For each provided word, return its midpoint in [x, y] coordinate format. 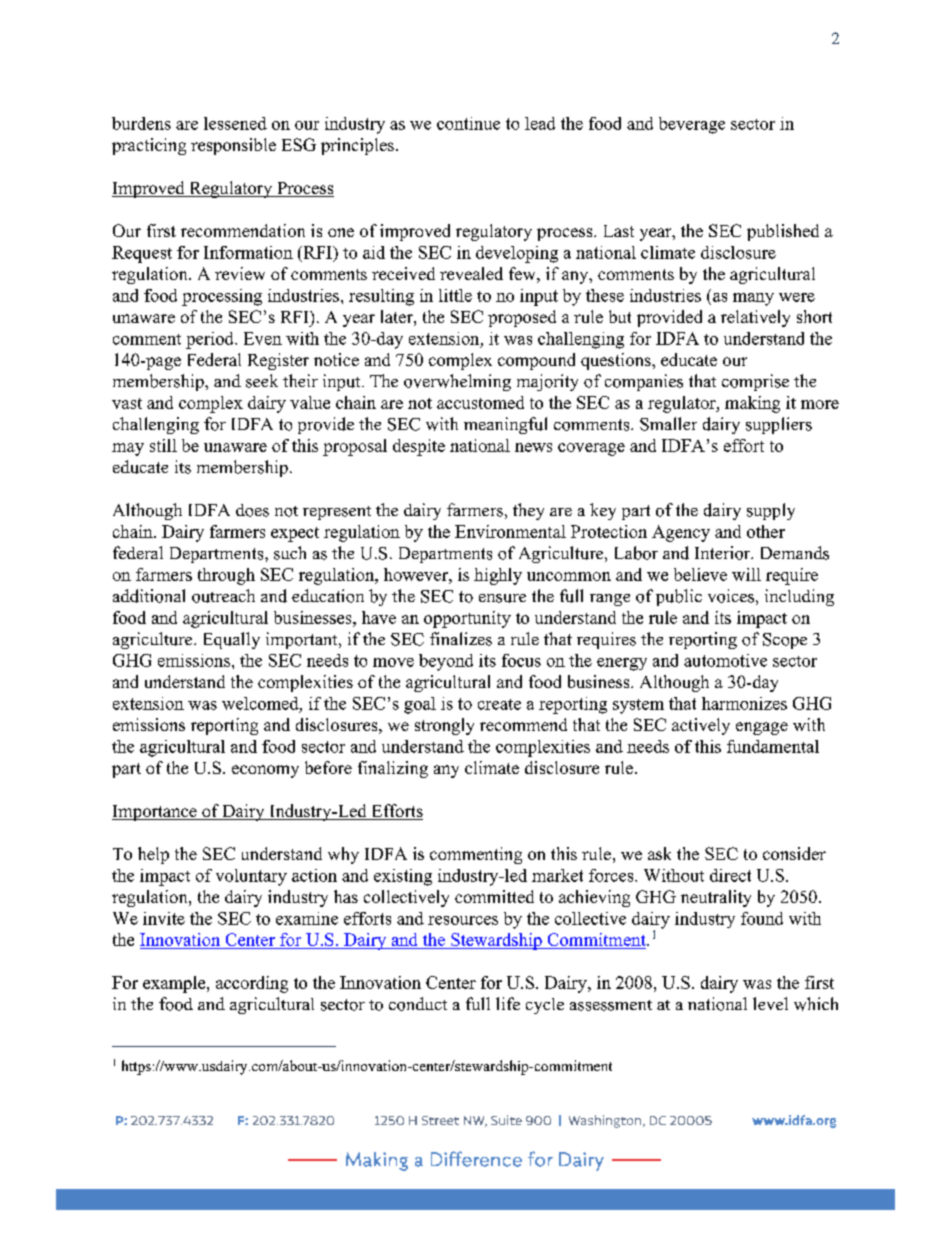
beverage [692, 125]
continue [468, 123]
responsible [233, 146]
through [226, 576]
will [746, 574]
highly [498, 576]
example [175, 984]
